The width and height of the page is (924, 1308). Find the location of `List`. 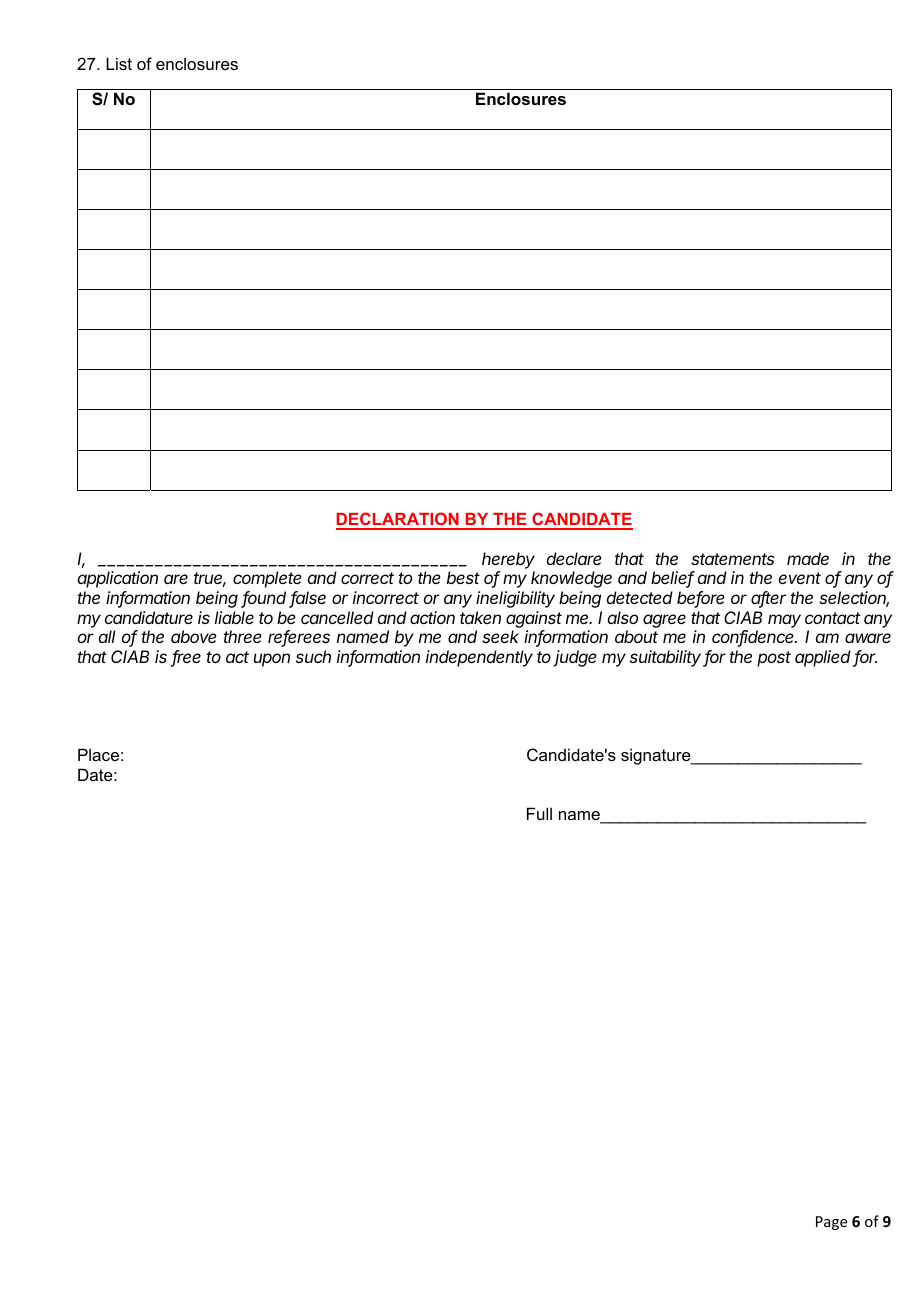

List is located at coordinates (119, 63).
